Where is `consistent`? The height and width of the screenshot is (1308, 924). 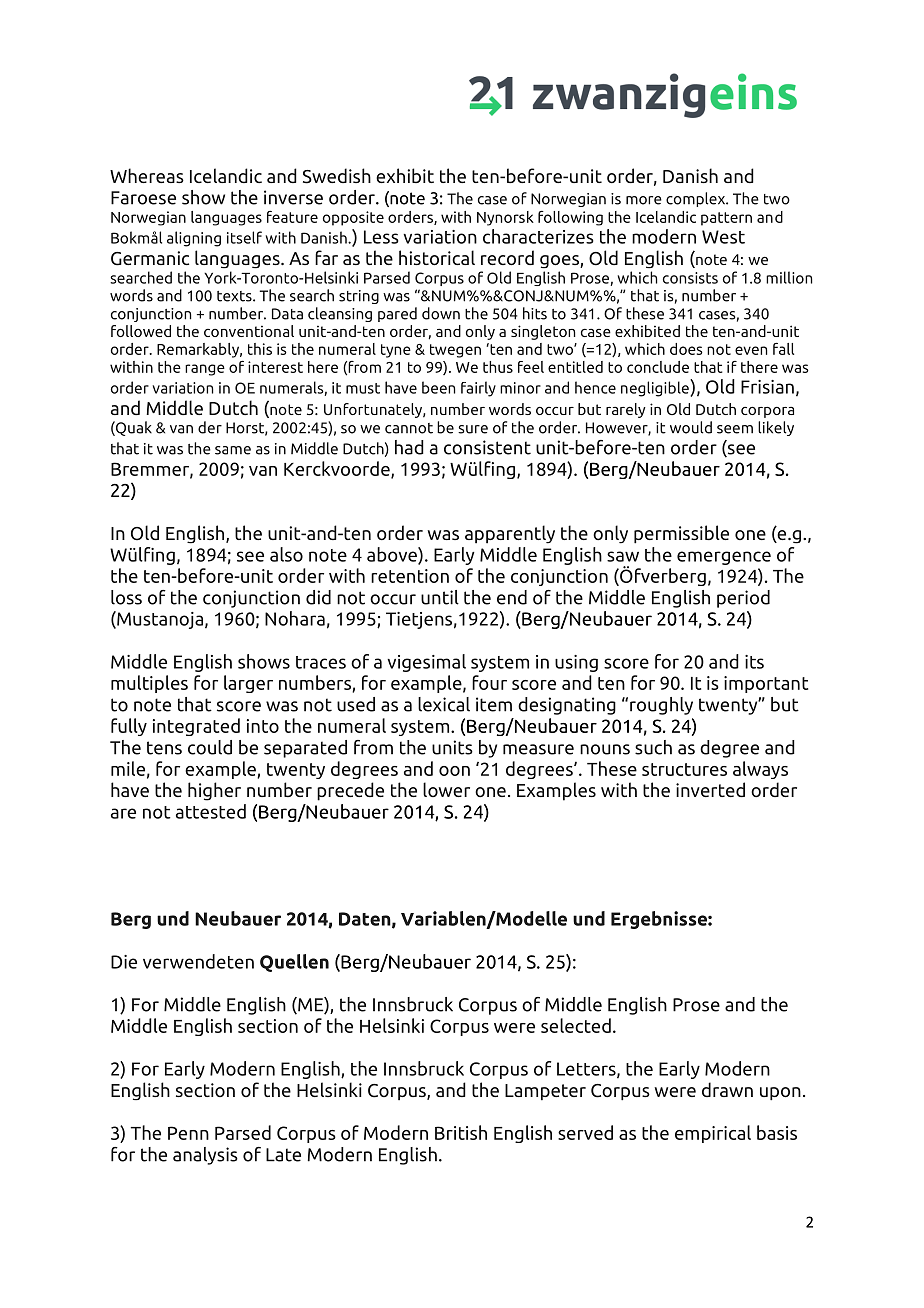
consistent is located at coordinates (487, 447).
